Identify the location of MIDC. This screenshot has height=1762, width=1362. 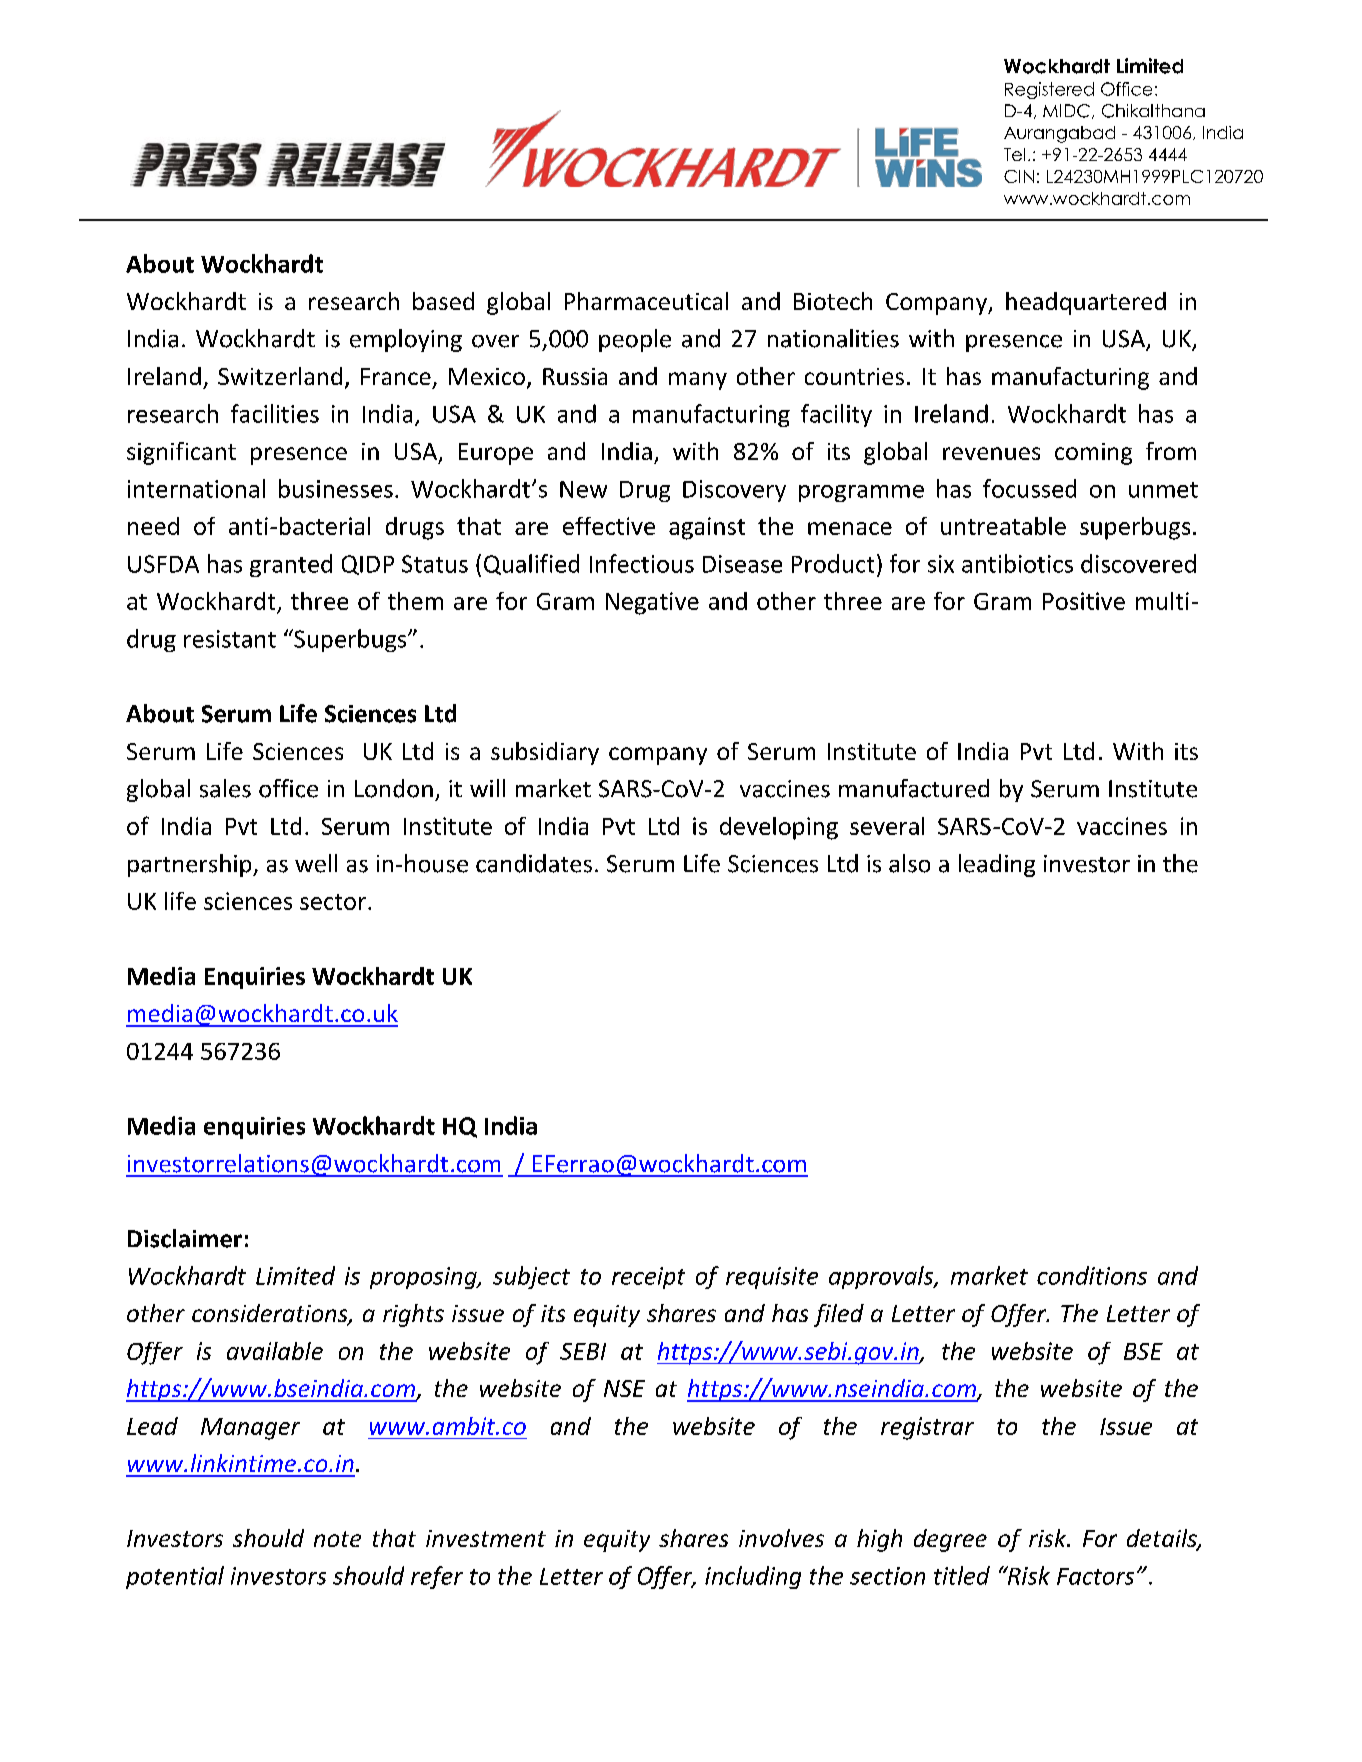
(1066, 111).
